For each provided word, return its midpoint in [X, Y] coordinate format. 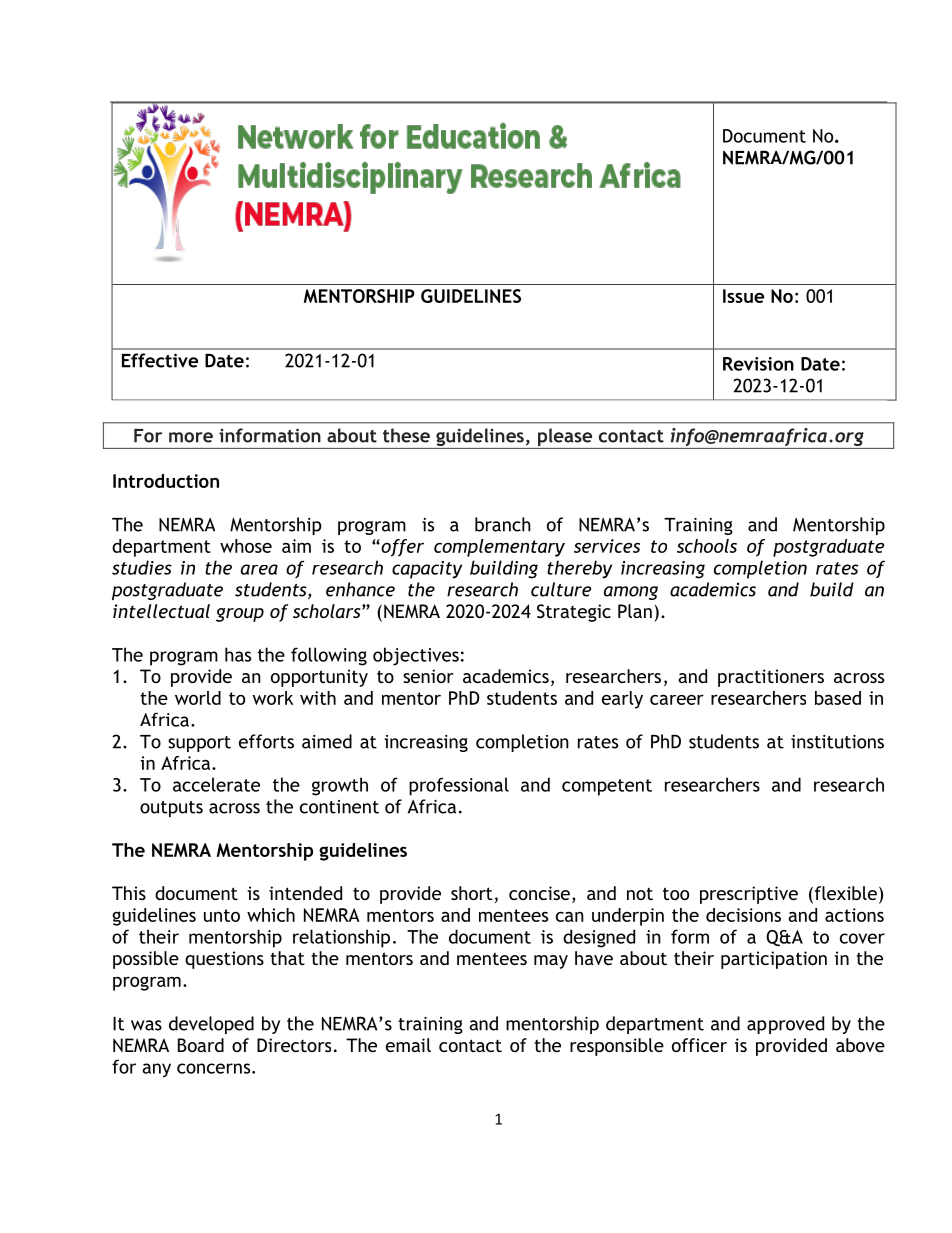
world [198, 698]
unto [222, 915]
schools [707, 546]
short [472, 893]
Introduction [166, 481]
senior [428, 676]
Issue [743, 296]
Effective [160, 360]
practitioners [771, 678]
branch [503, 524]
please [565, 438]
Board [201, 1045]
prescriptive [749, 895]
